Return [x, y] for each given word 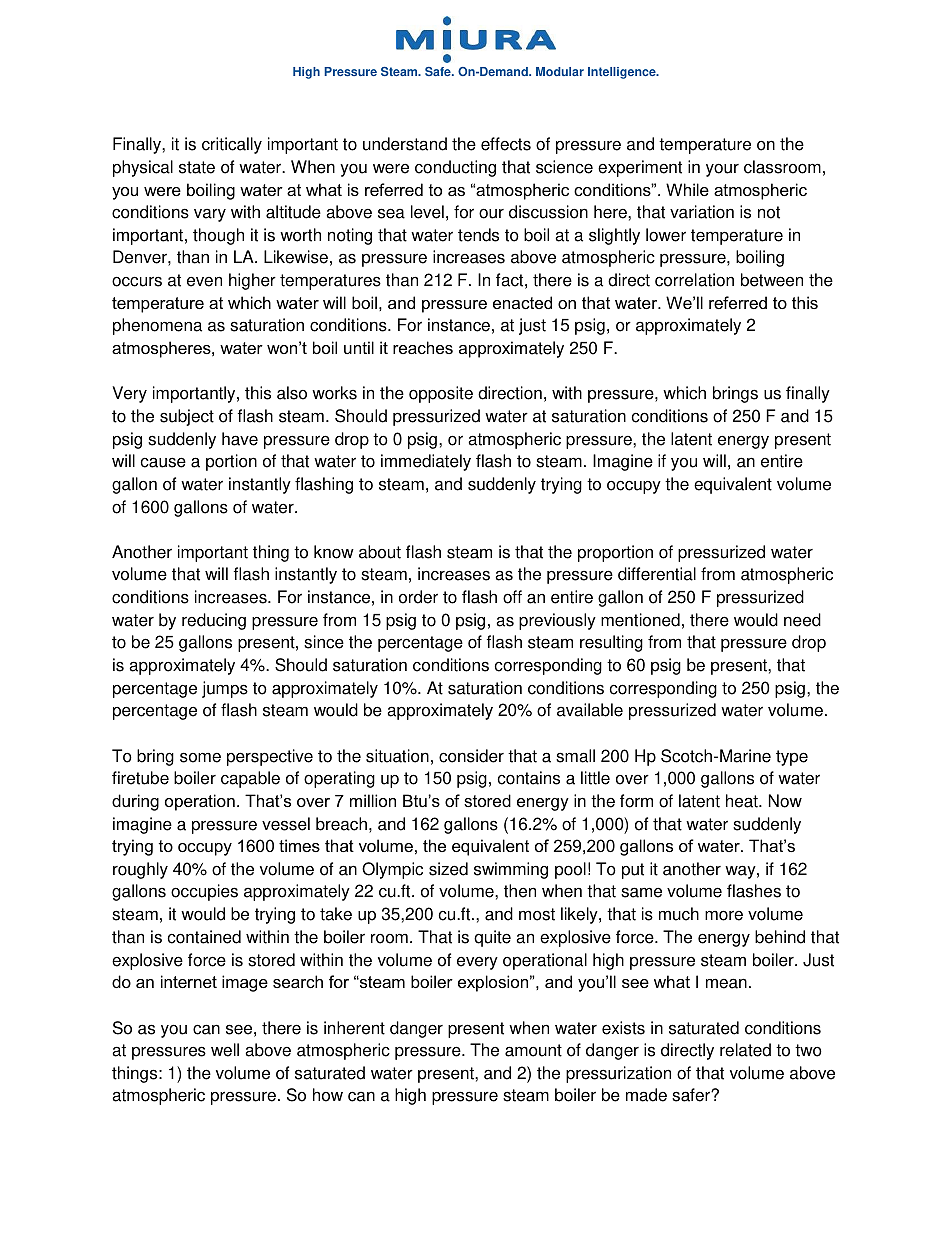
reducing [214, 621]
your [722, 170]
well [225, 1050]
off [512, 597]
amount [533, 1050]
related [745, 1050]
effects [506, 144]
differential [657, 574]
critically [232, 145]
